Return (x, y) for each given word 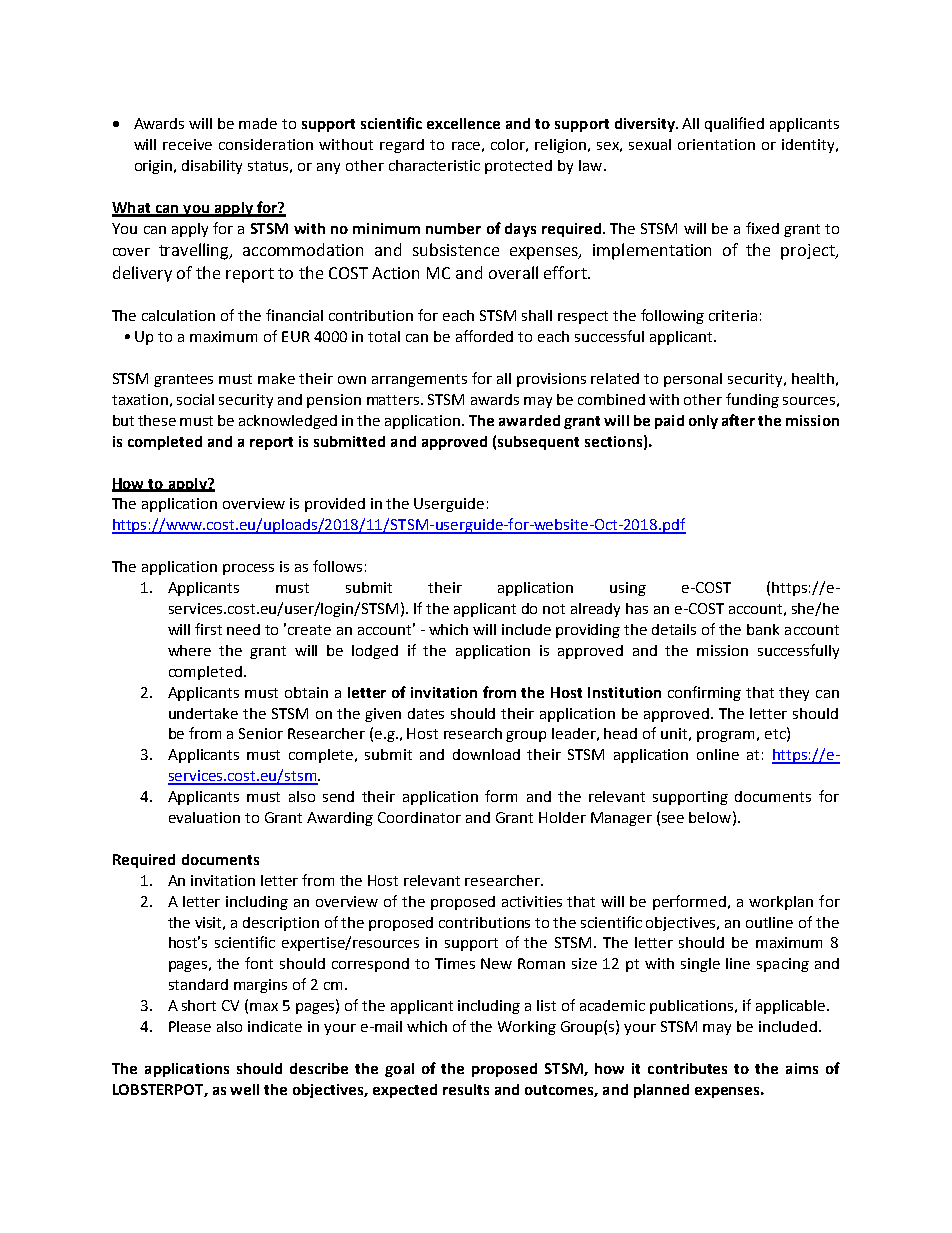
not (554, 609)
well (244, 1089)
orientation (716, 144)
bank (763, 629)
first (208, 629)
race (466, 146)
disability (212, 167)
